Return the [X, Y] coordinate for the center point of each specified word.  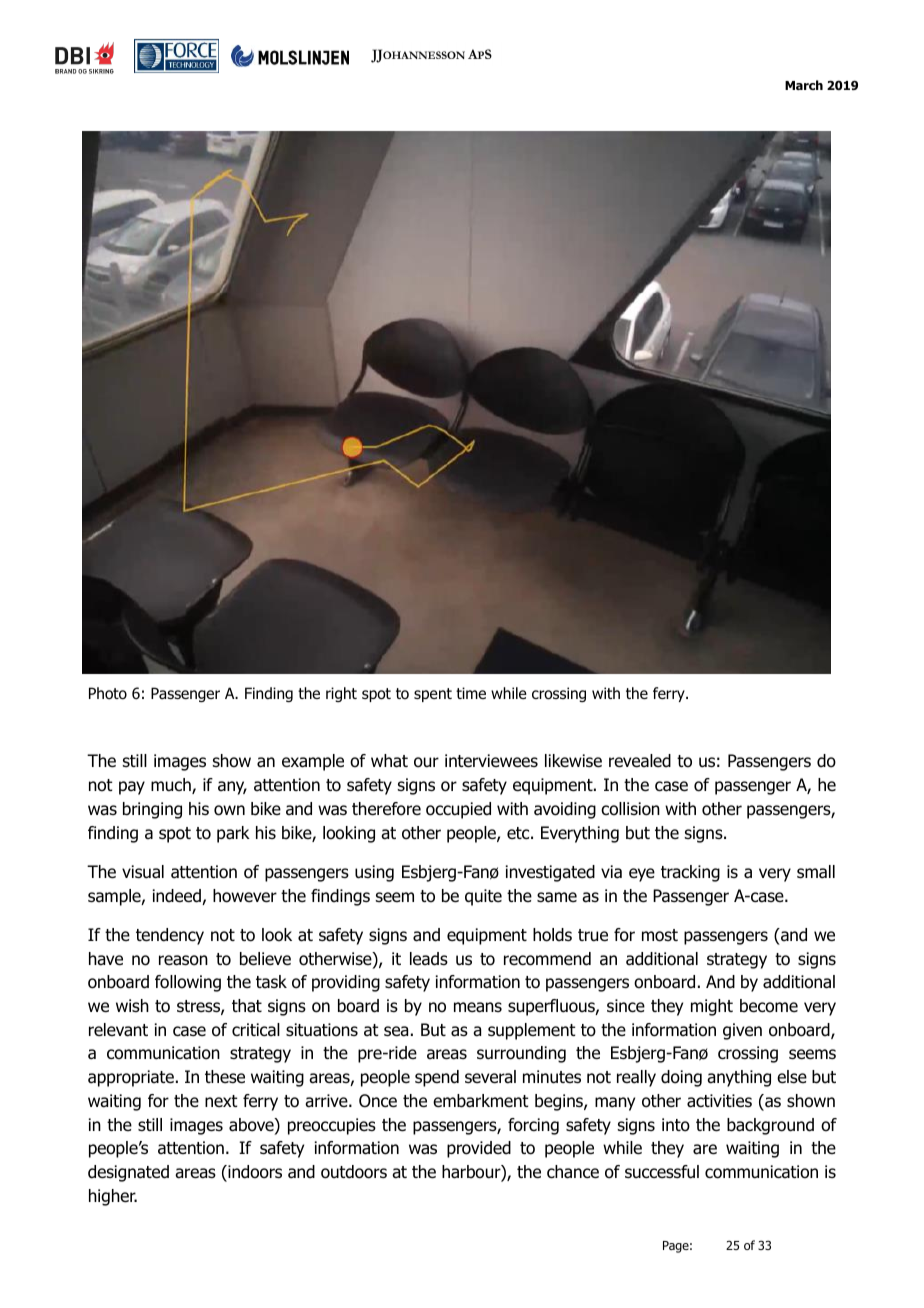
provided [479, 1149]
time [471, 693]
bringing [152, 810]
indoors [254, 1172]
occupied [458, 810]
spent [433, 695]
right [341, 694]
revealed [640, 761]
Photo [108, 693]
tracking [690, 873]
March [804, 85]
